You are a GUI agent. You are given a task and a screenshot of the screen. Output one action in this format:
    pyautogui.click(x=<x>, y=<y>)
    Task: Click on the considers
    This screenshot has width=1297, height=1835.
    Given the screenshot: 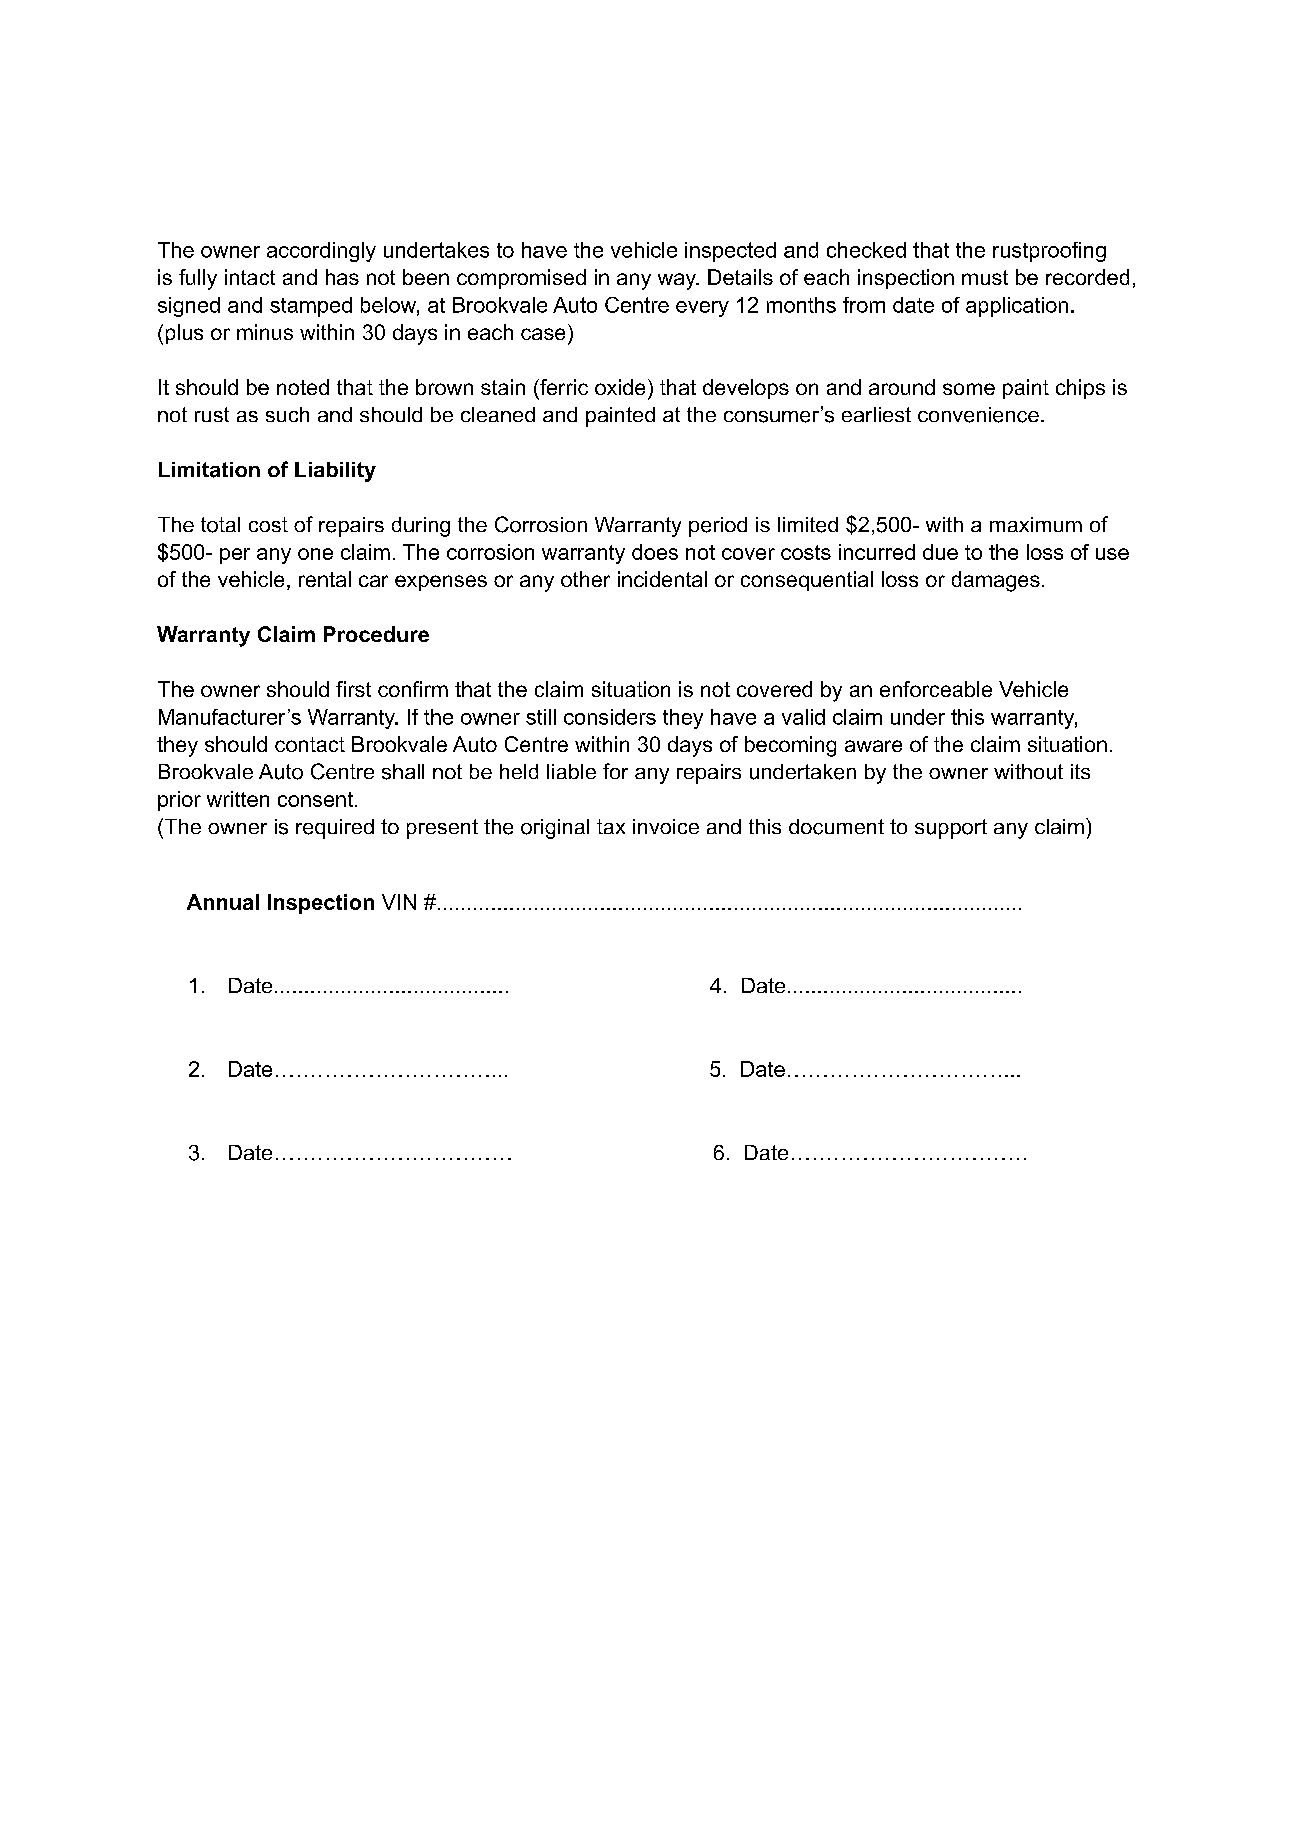 What is the action you would take?
    pyautogui.click(x=610, y=717)
